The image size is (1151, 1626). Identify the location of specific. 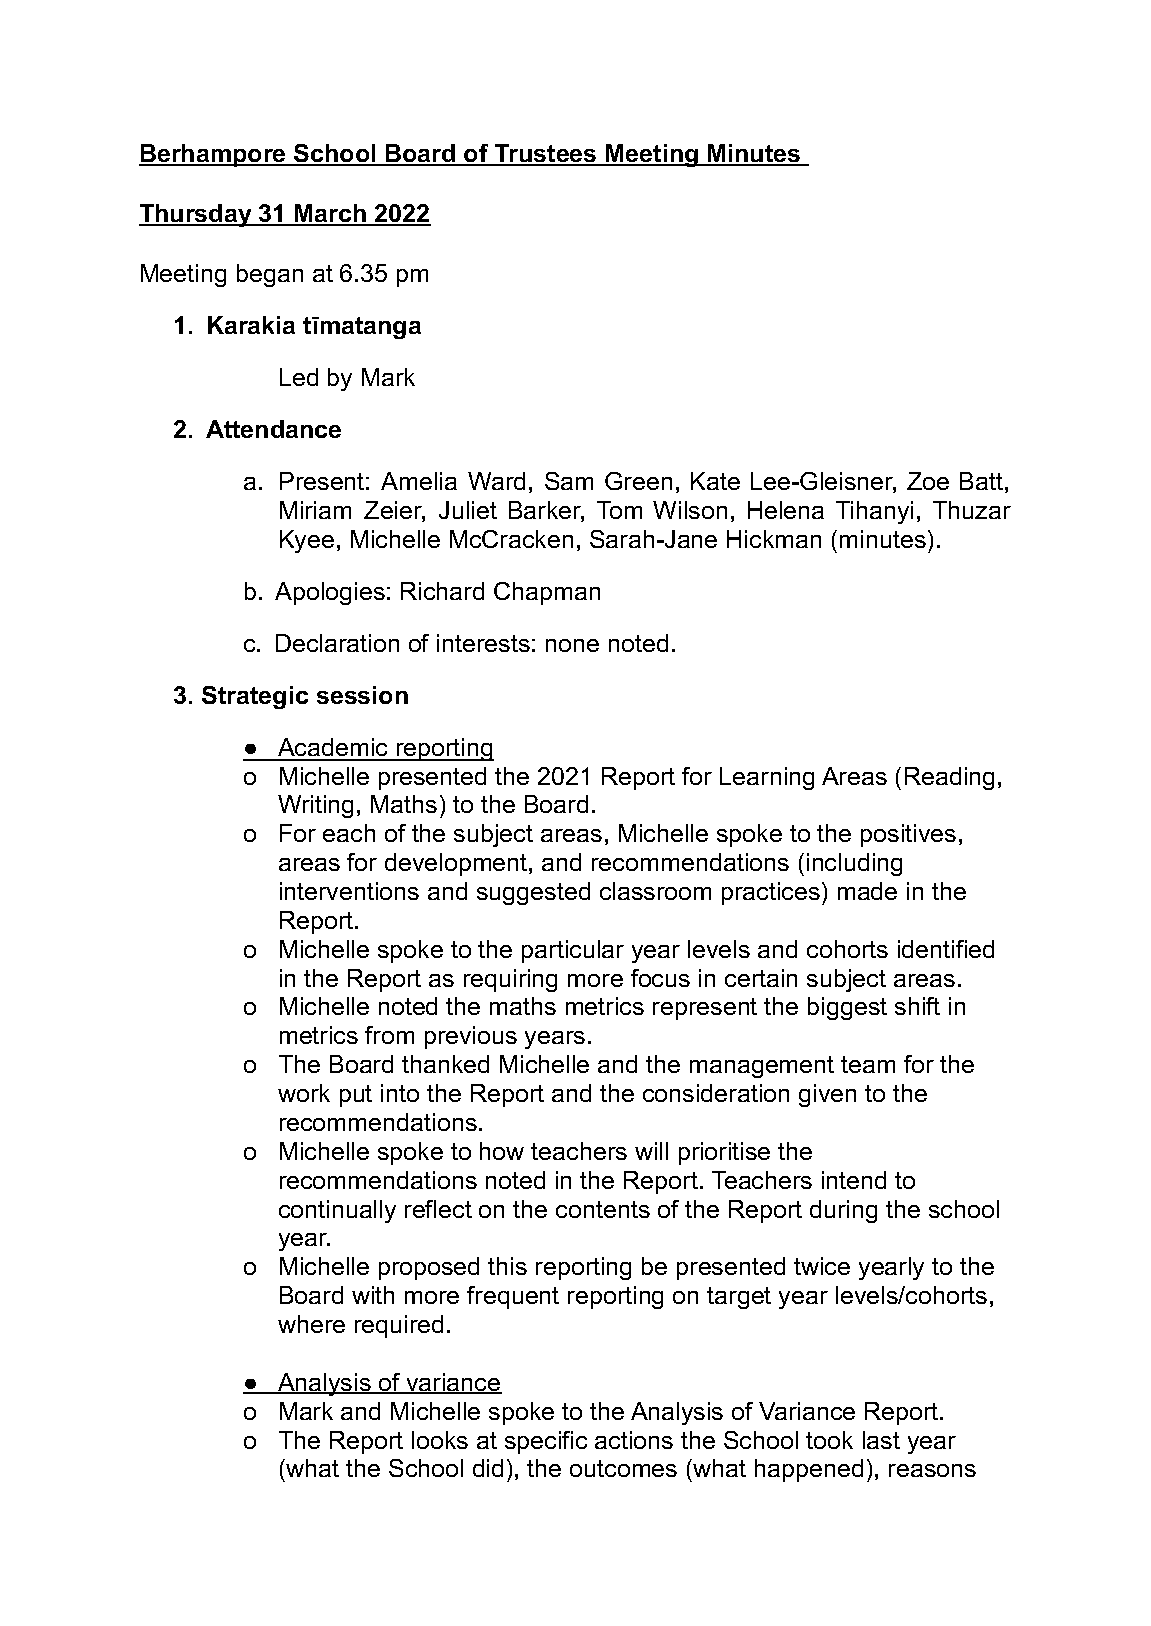
(546, 1442).
